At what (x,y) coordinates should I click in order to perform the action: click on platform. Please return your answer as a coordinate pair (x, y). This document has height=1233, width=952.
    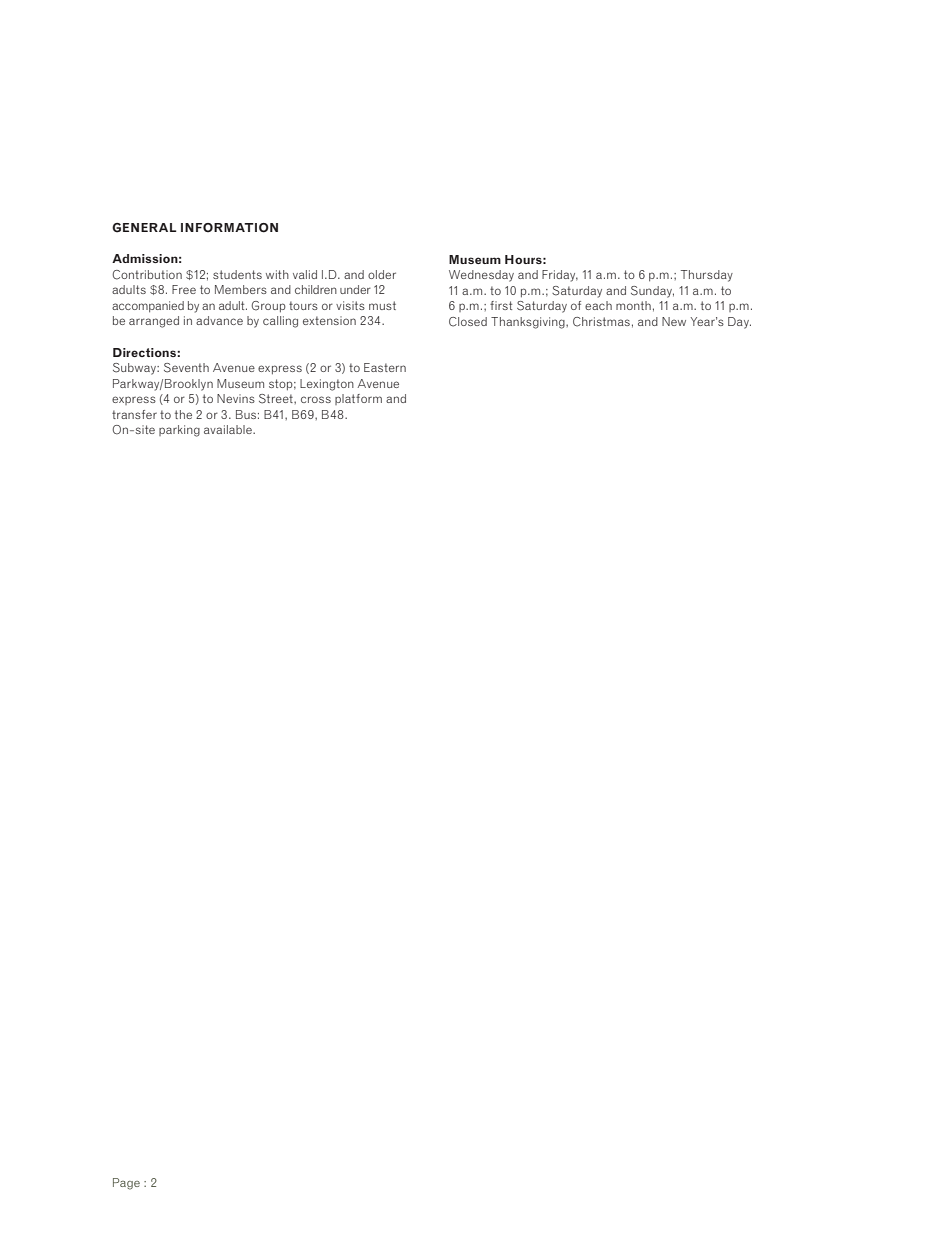
    Looking at the image, I should click on (358, 399).
